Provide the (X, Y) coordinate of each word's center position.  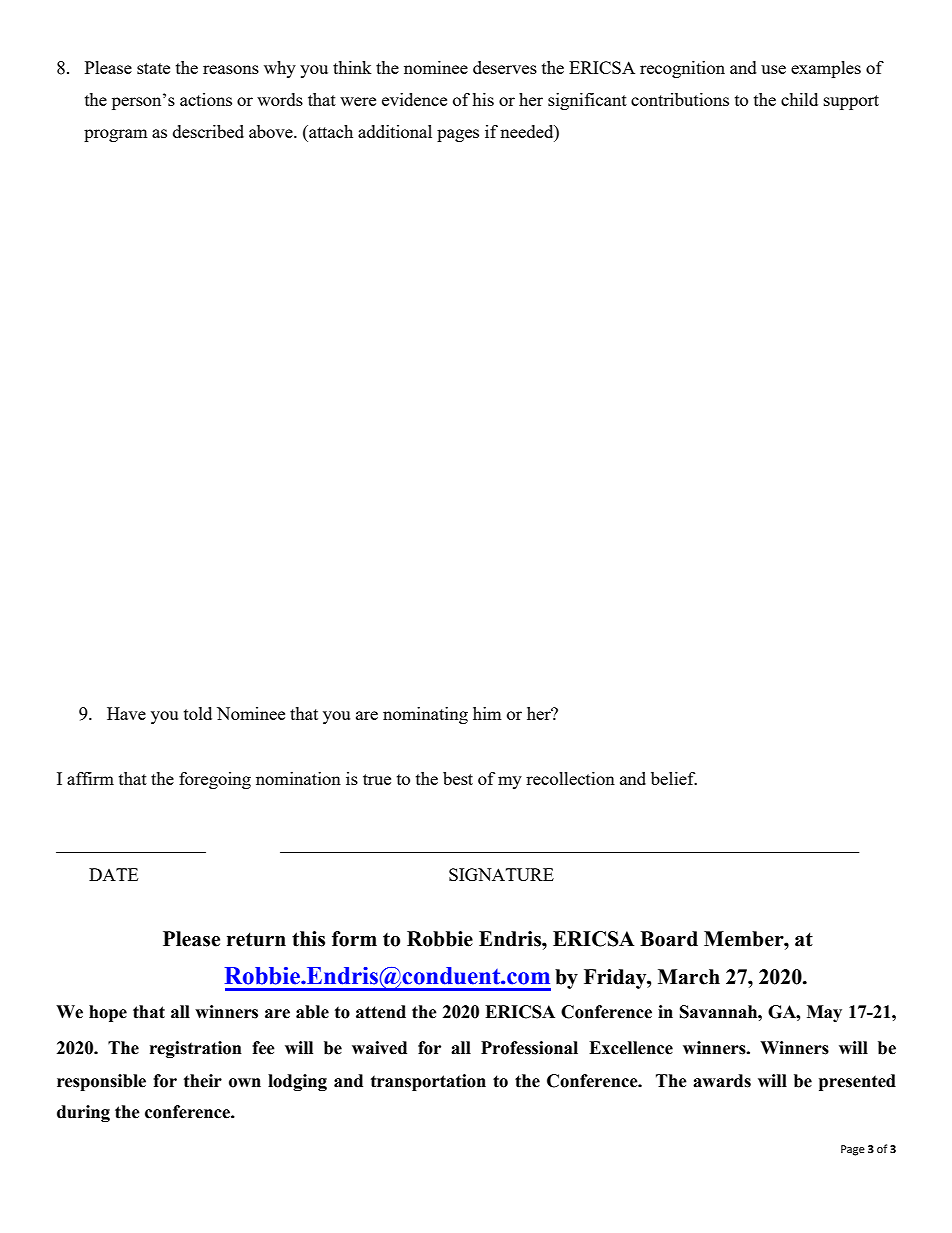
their (203, 1081)
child (799, 99)
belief (674, 778)
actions (206, 99)
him (487, 713)
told (198, 713)
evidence (414, 99)
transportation (428, 1082)
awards (722, 1081)
